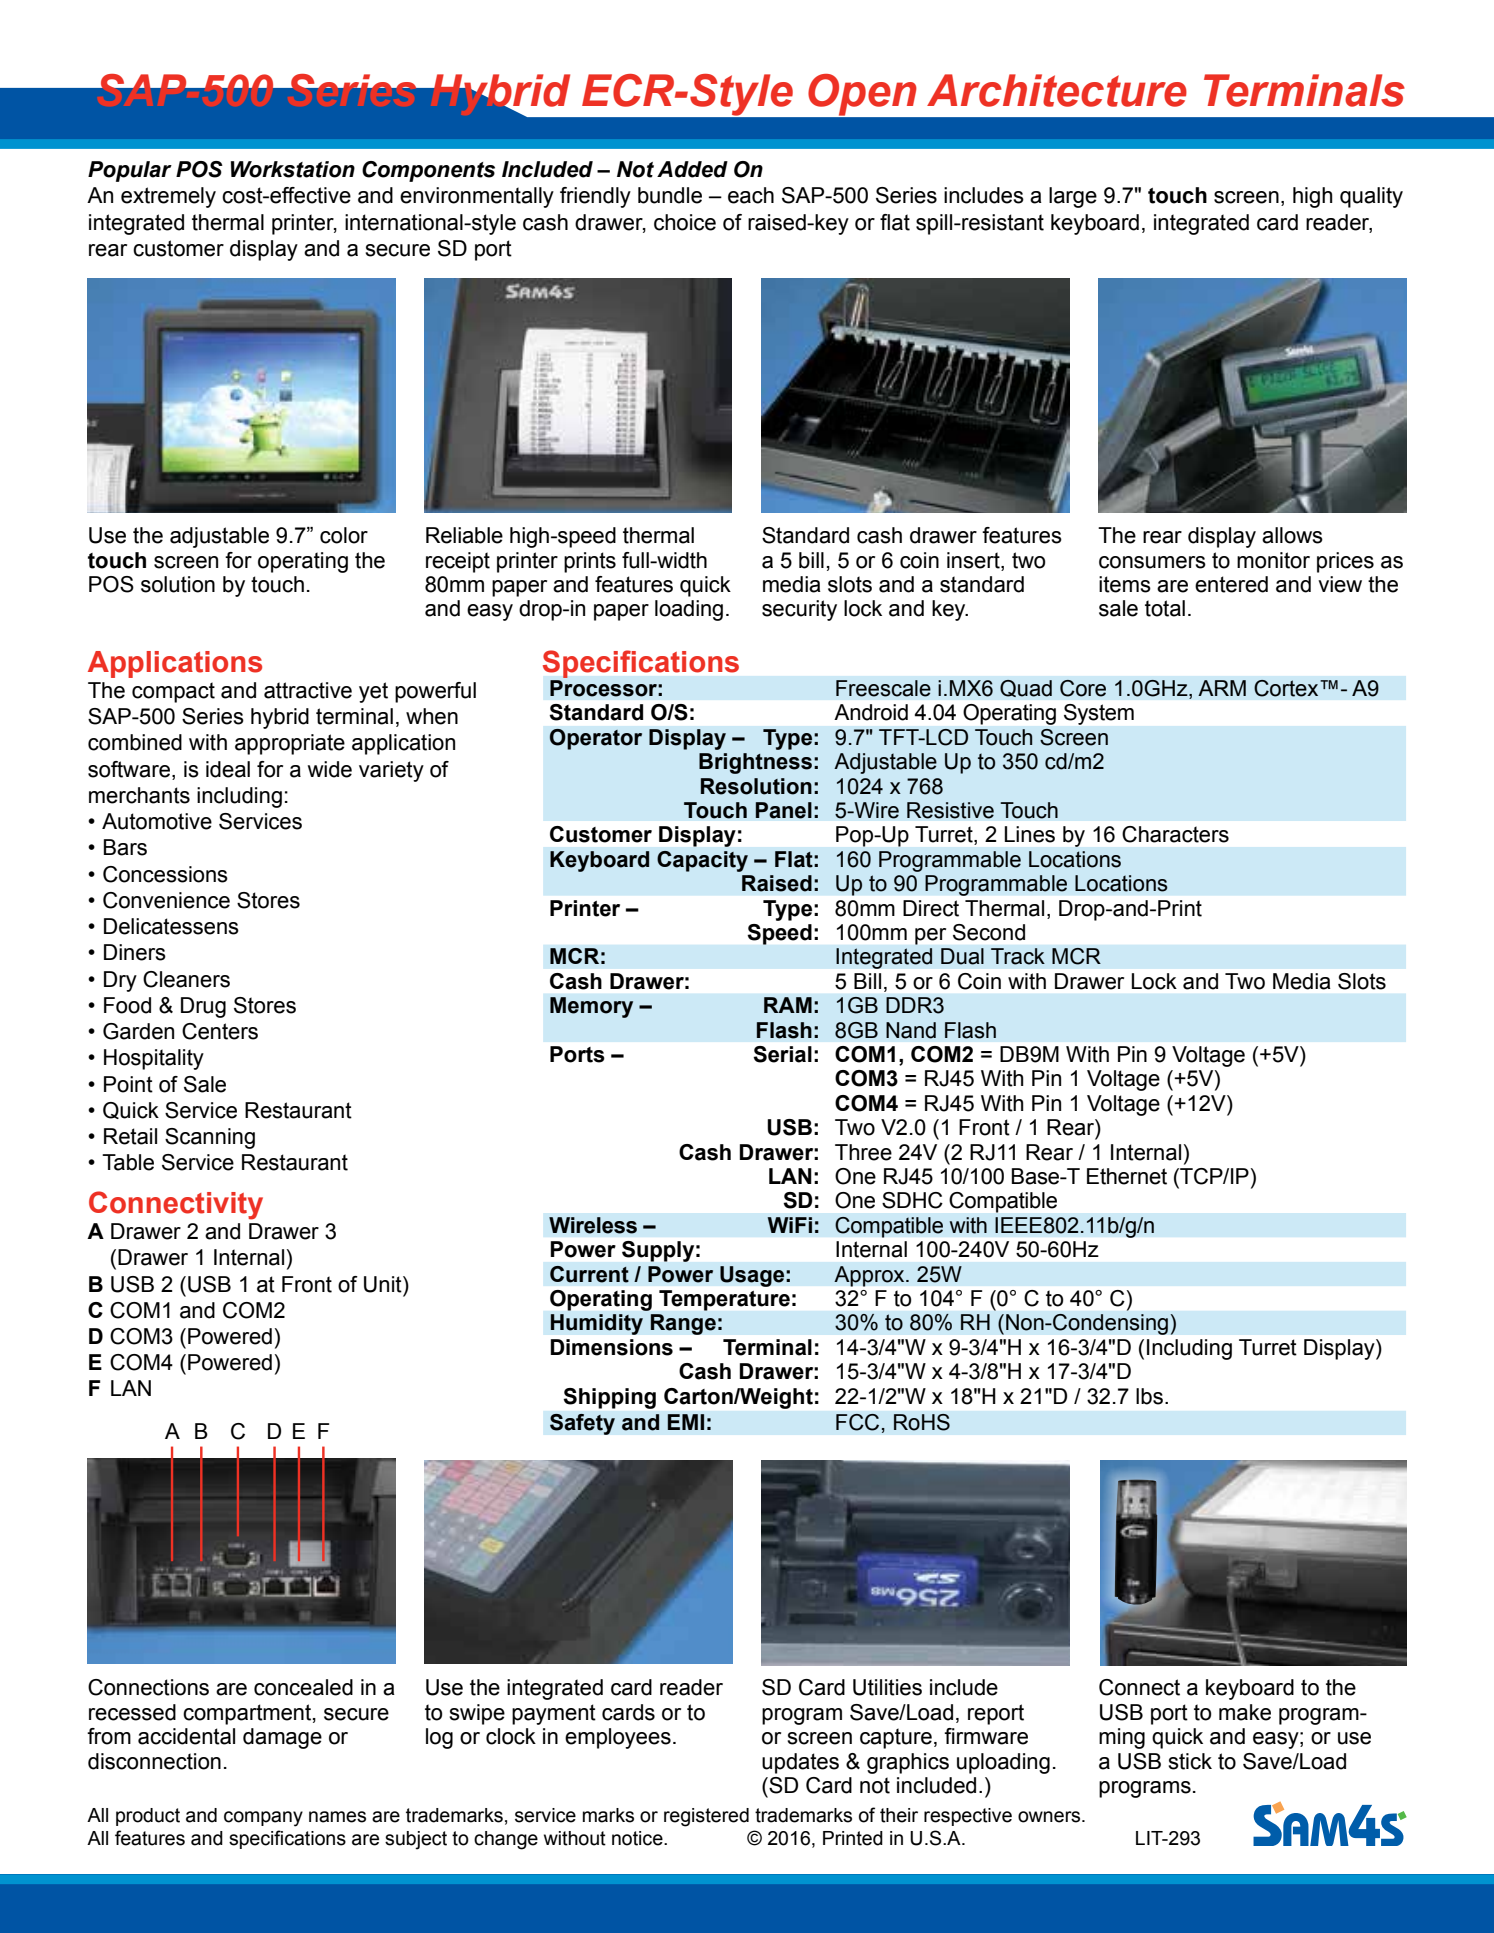  Describe the element at coordinates (1073, 197) in the image. I see `large` at that location.
